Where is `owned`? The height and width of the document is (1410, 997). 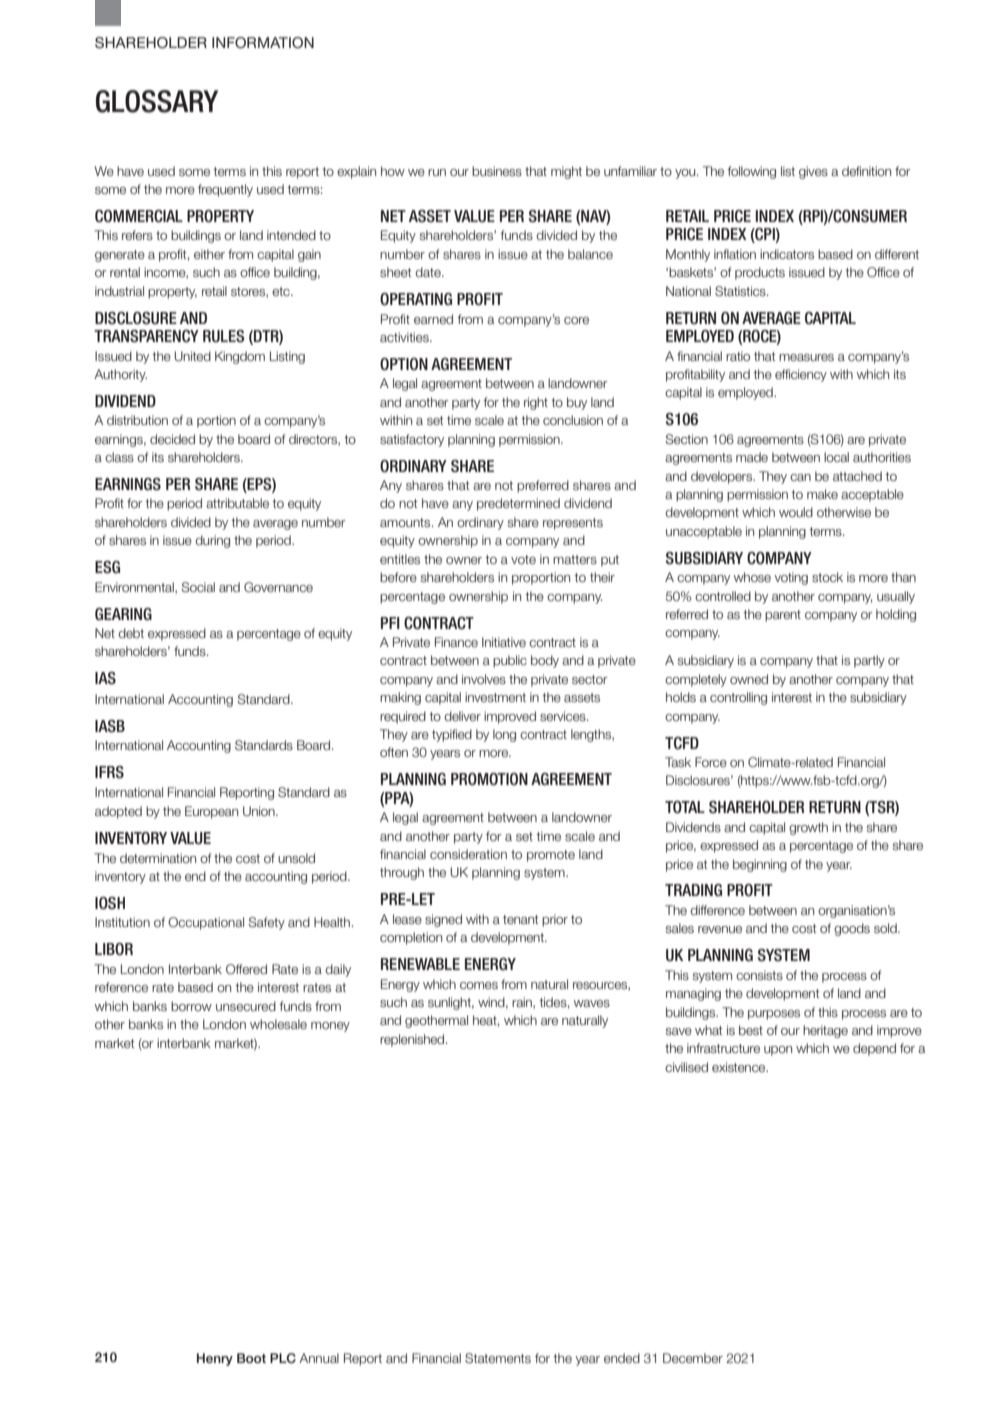 owned is located at coordinates (749, 679).
